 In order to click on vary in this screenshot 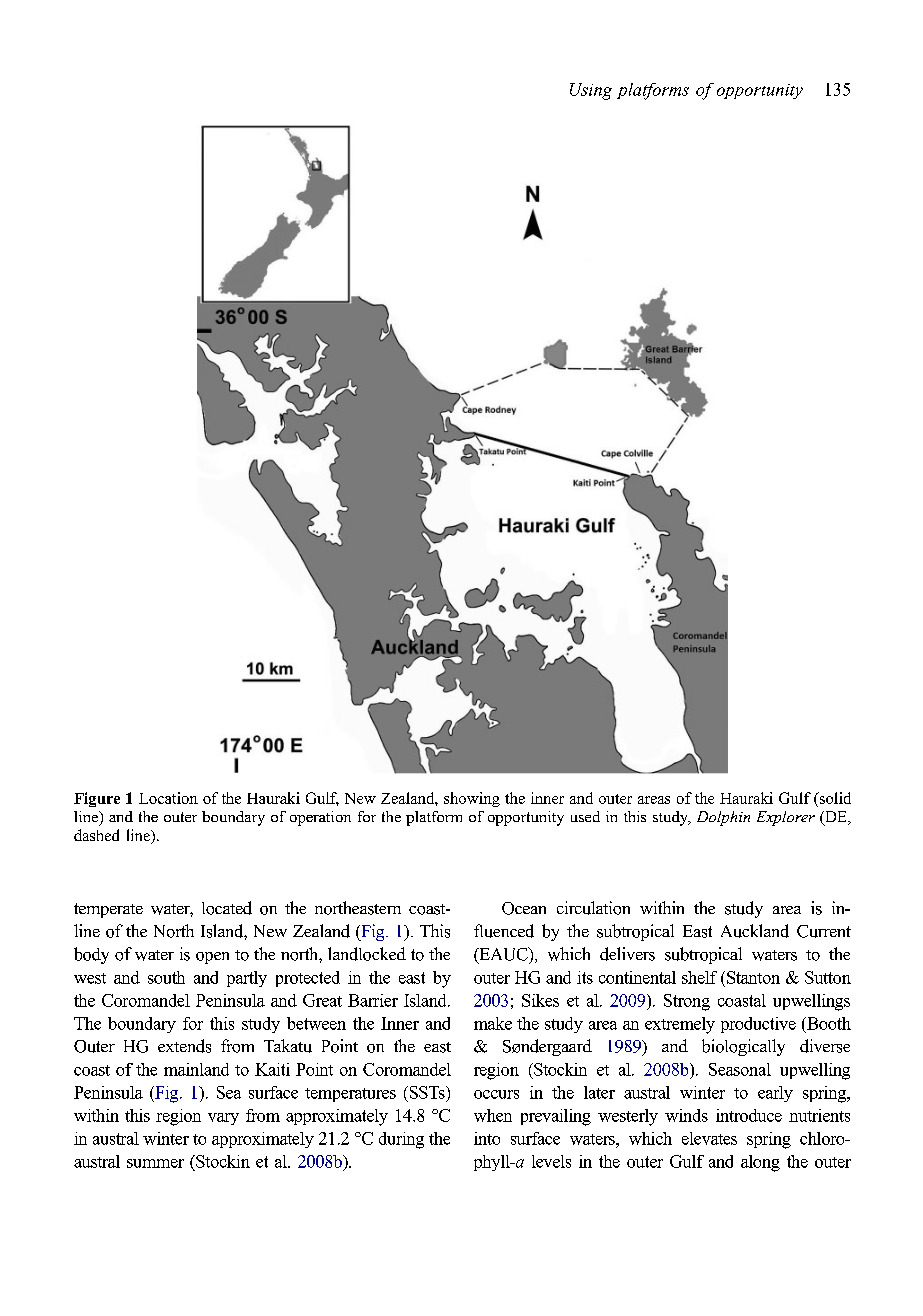, I will do `click(223, 1119)`.
